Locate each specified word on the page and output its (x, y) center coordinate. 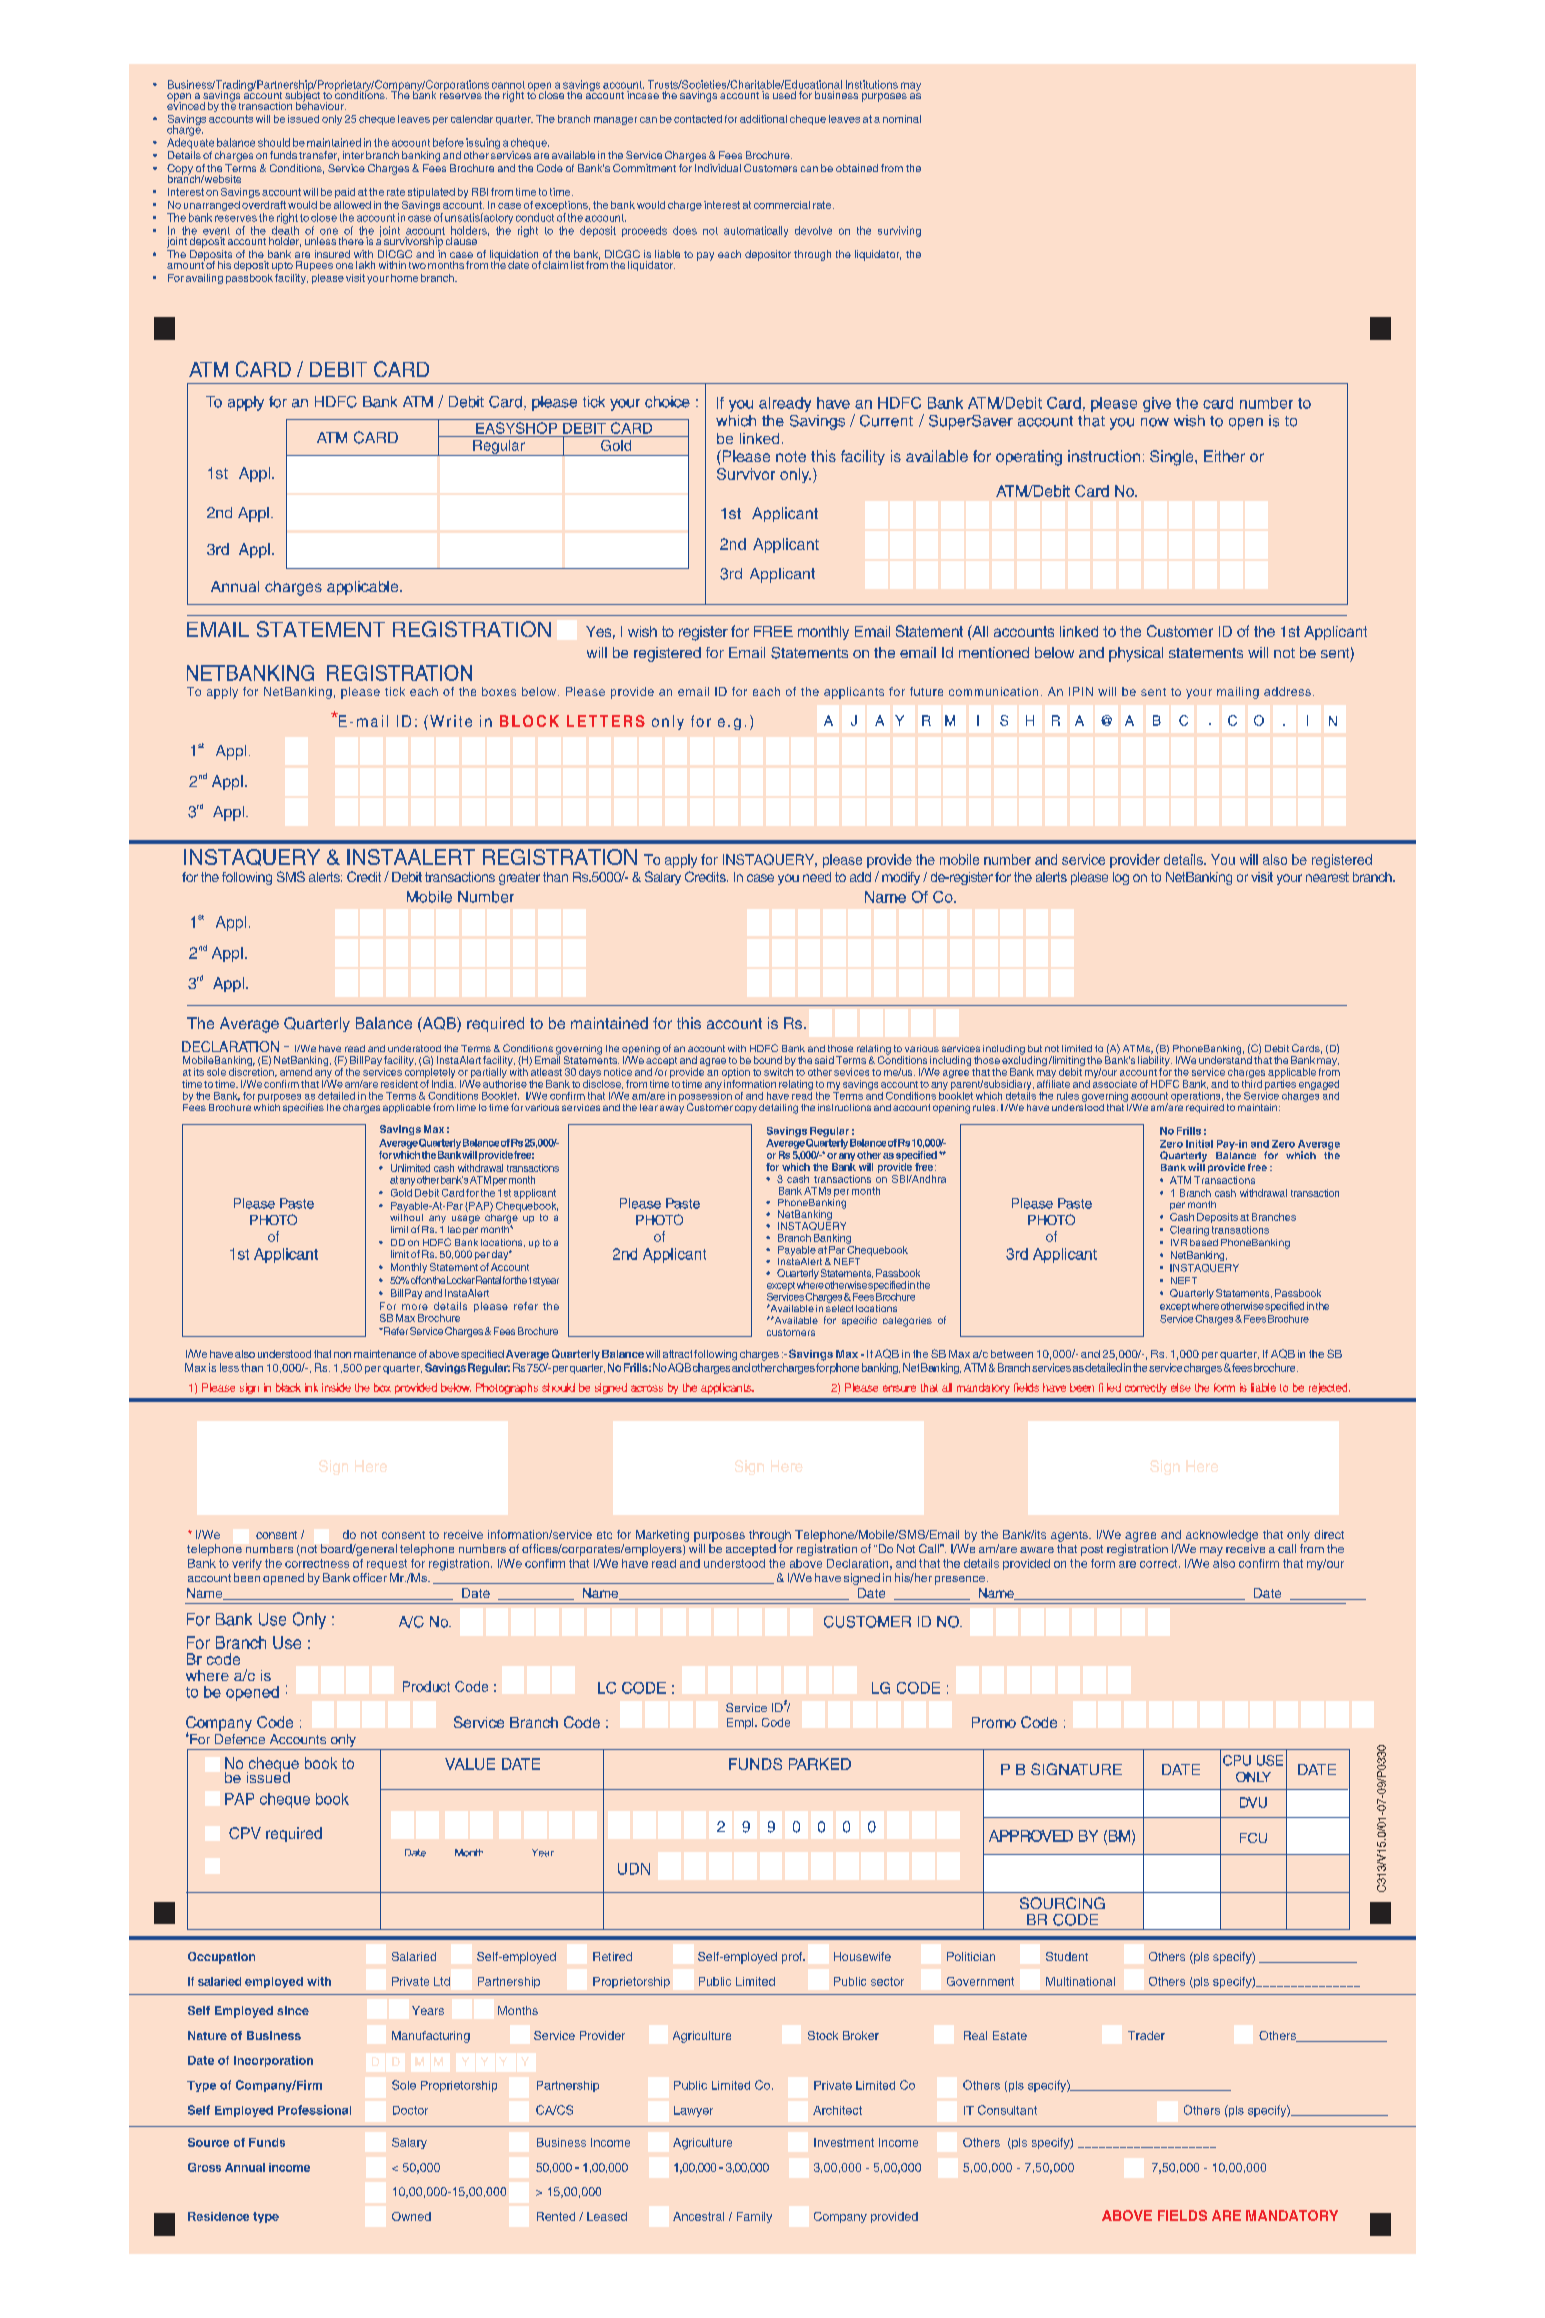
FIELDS (1182, 2215)
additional (763, 119)
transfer (319, 156)
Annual (245, 2167)
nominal (902, 119)
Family (754, 2217)
